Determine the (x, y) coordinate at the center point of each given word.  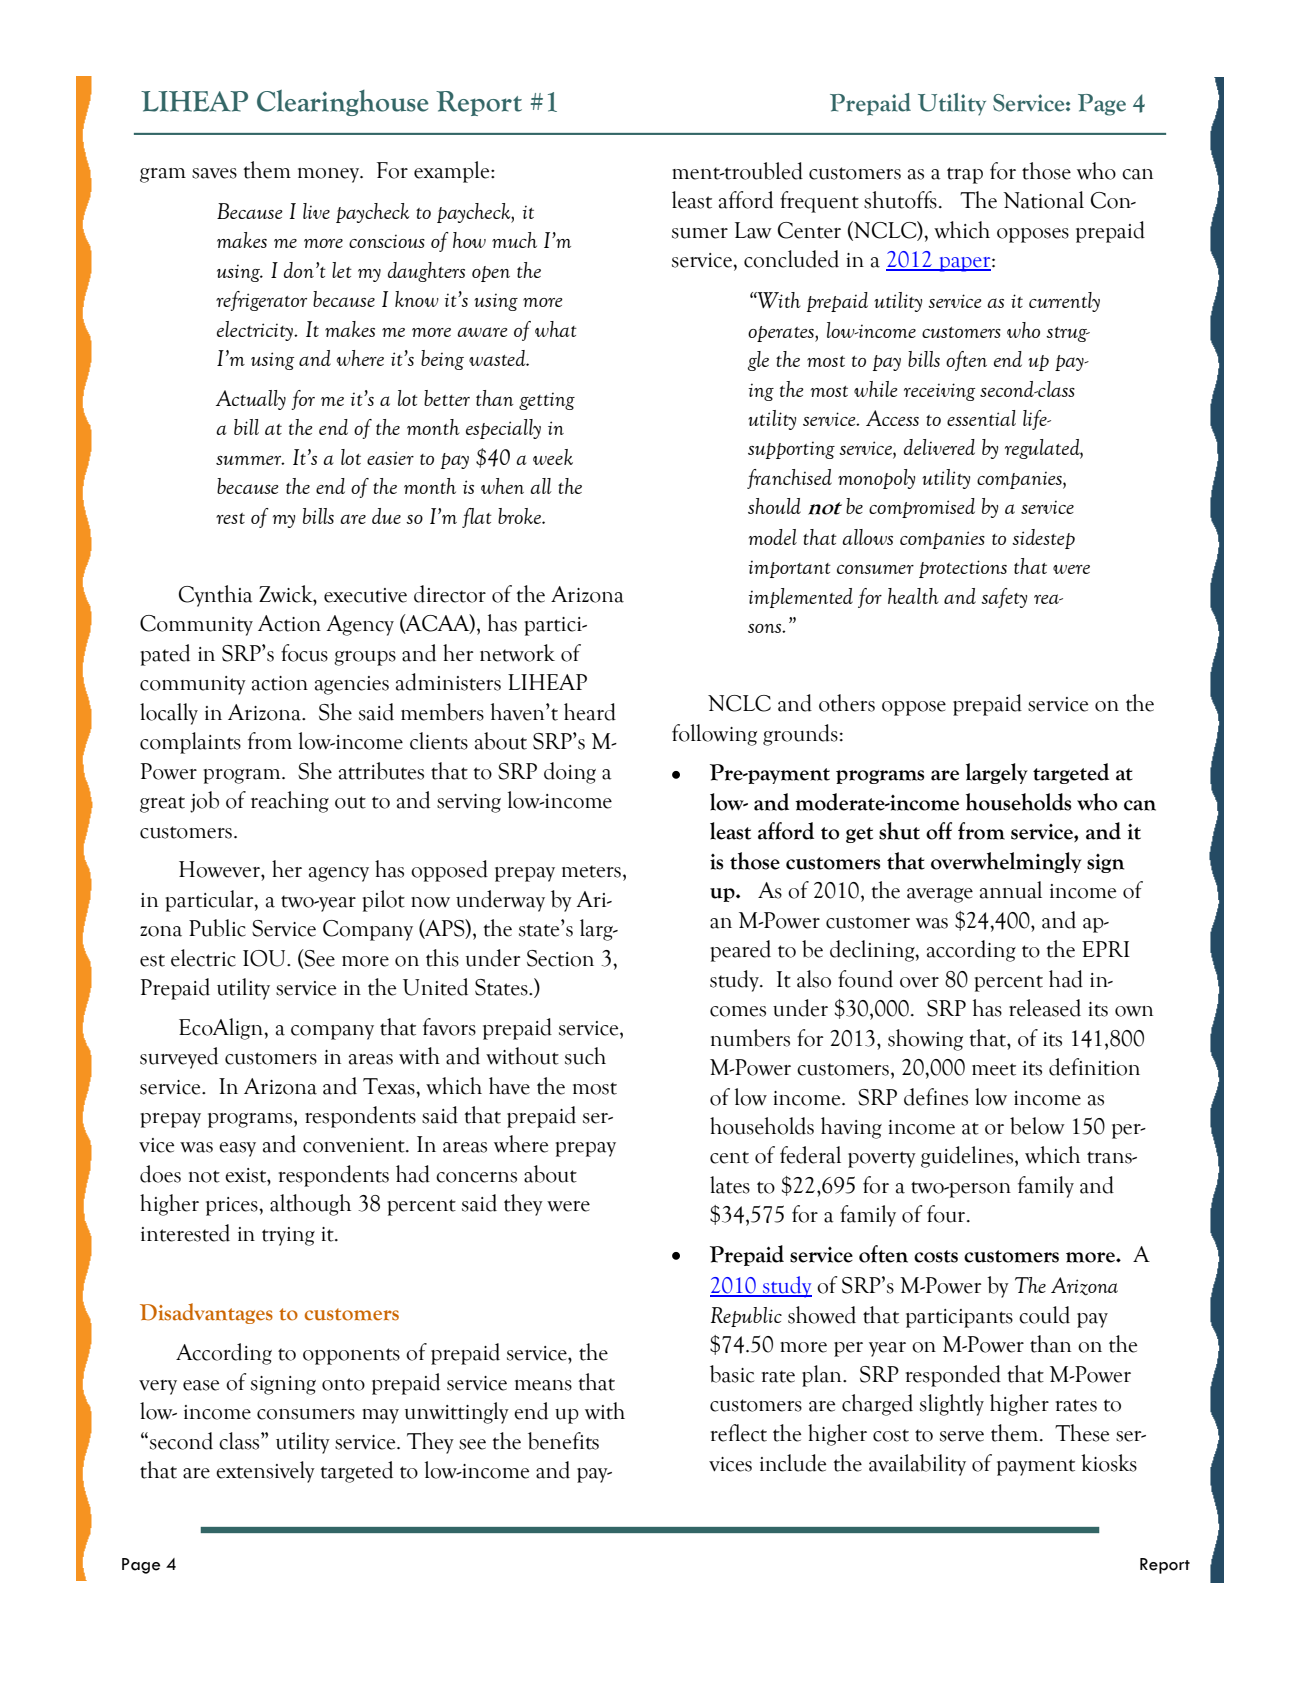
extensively (265, 1472)
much (514, 240)
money (330, 175)
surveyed (179, 1058)
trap (965, 175)
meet (994, 1069)
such (585, 1056)
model (773, 537)
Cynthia (216, 596)
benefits (563, 1441)
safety (1004, 598)
